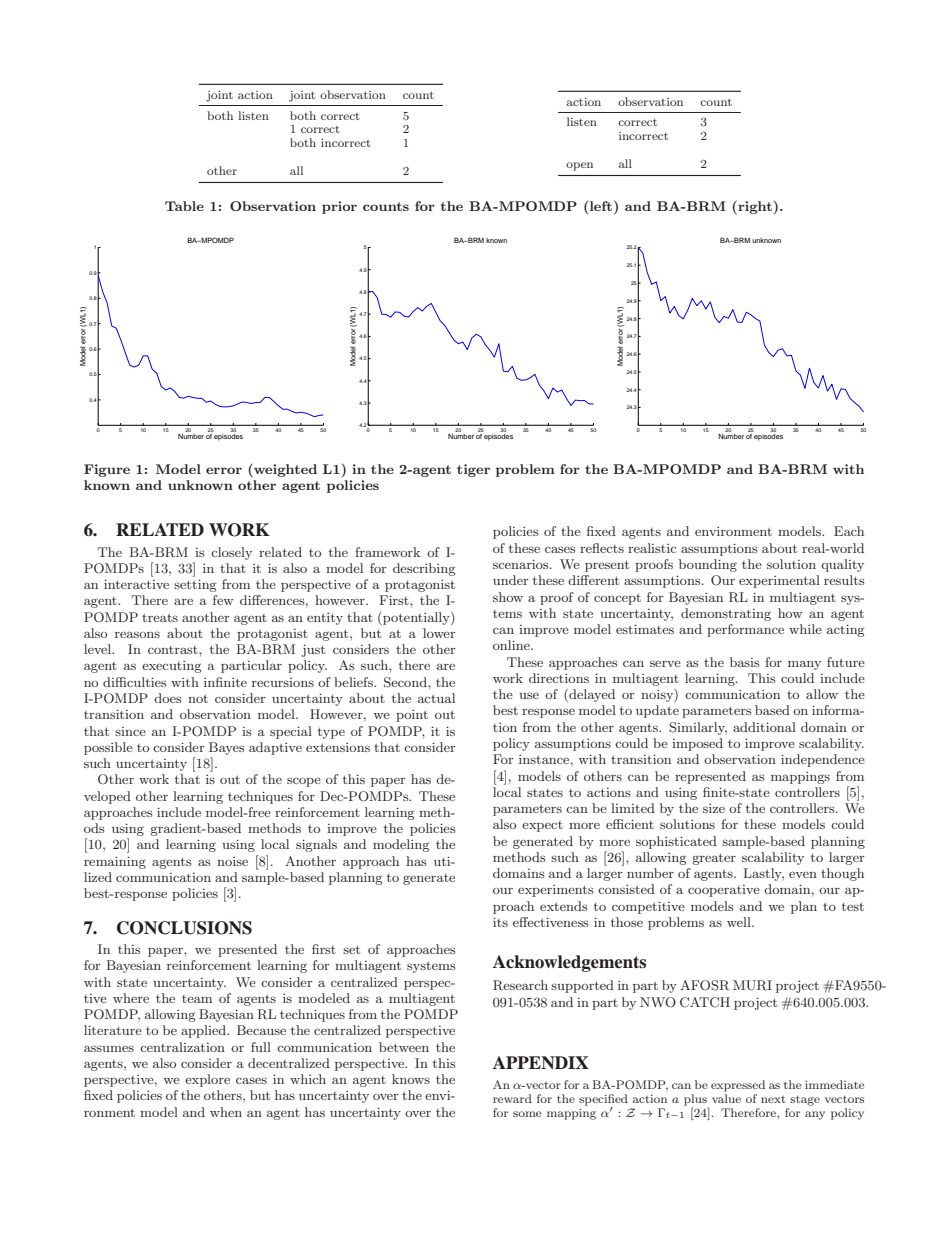  What do you see at coordinates (579, 166) in the image?
I see `open` at bounding box center [579, 166].
